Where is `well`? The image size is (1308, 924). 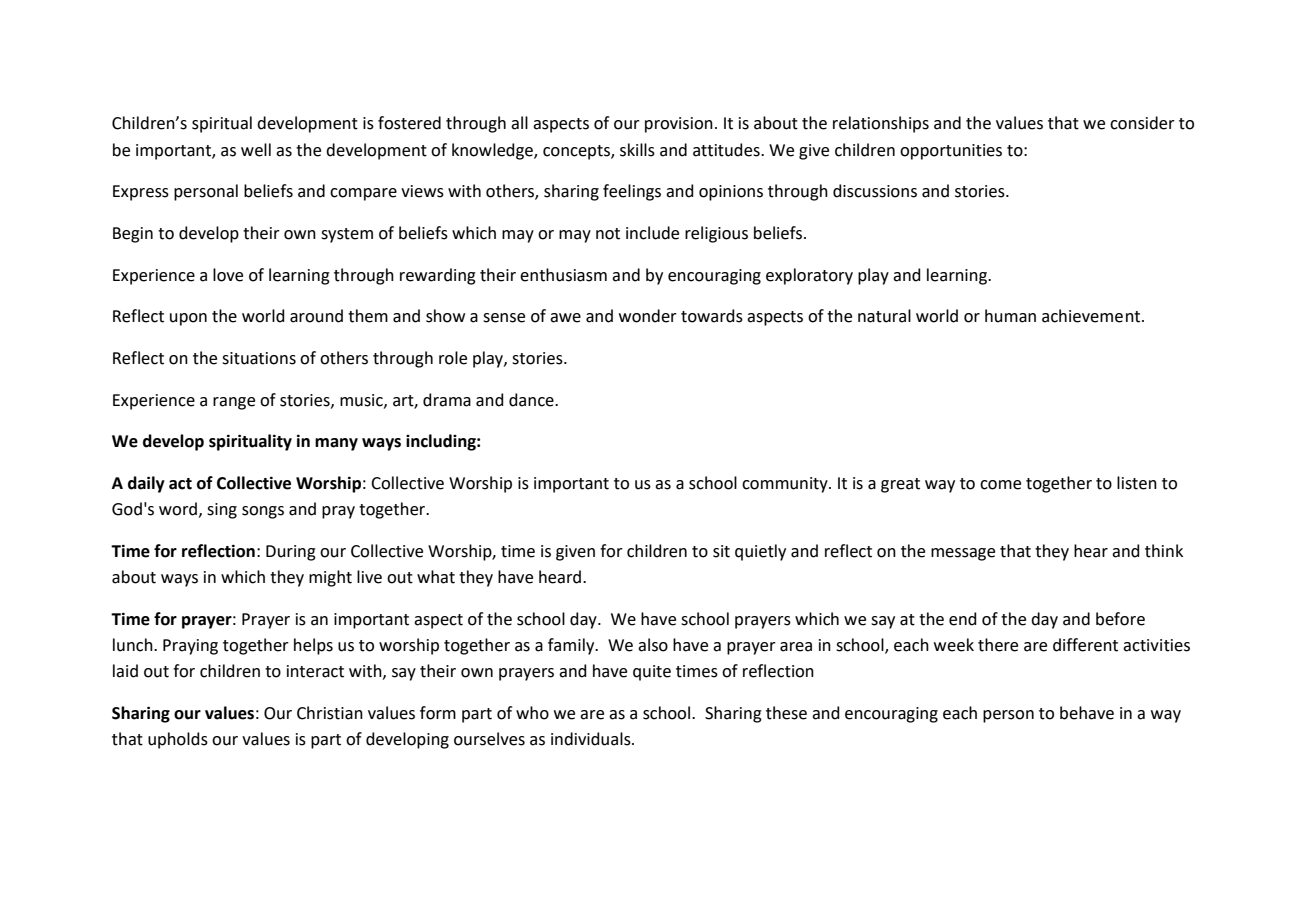 well is located at coordinates (256, 150).
